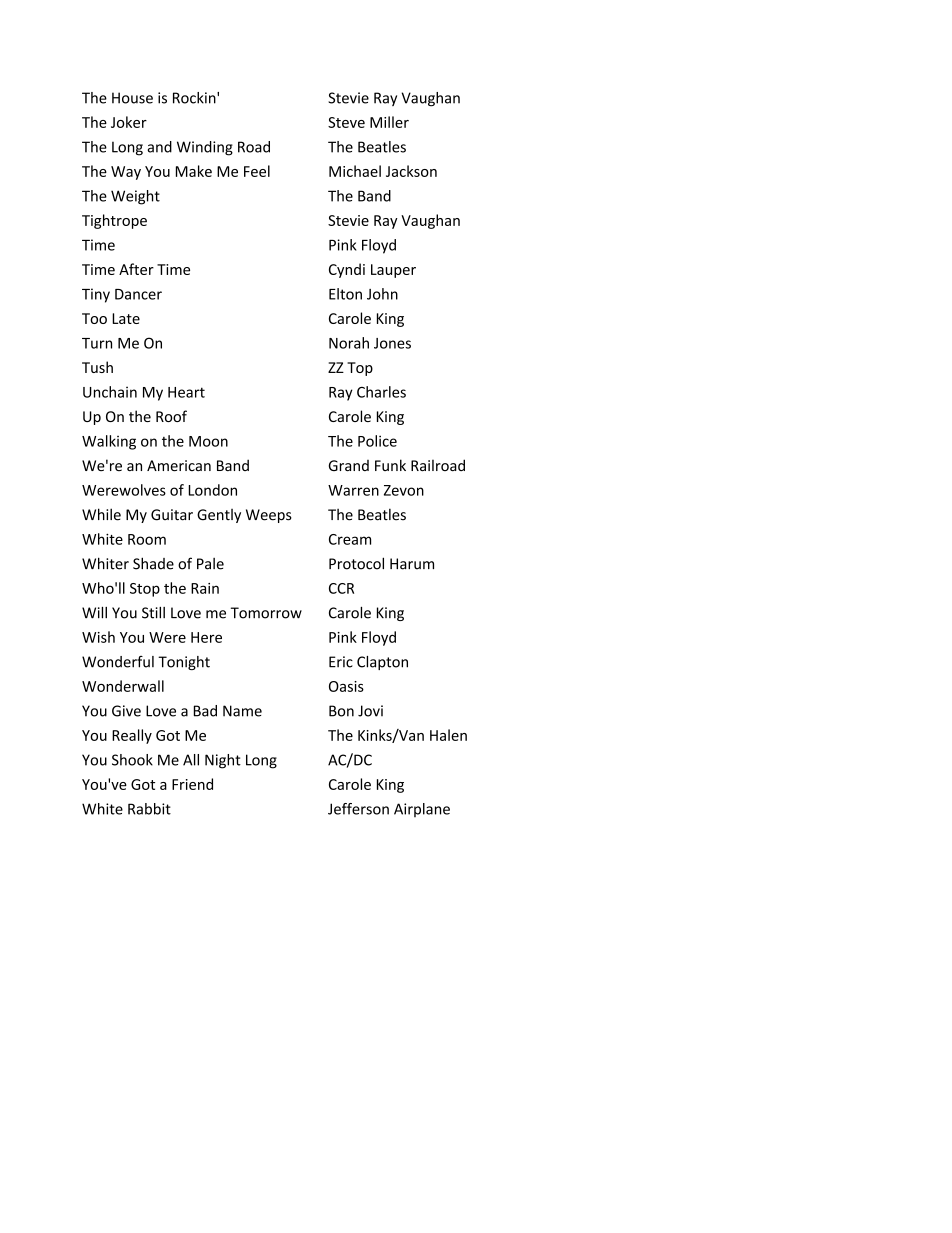  I want to click on Charles, so click(381, 392).
